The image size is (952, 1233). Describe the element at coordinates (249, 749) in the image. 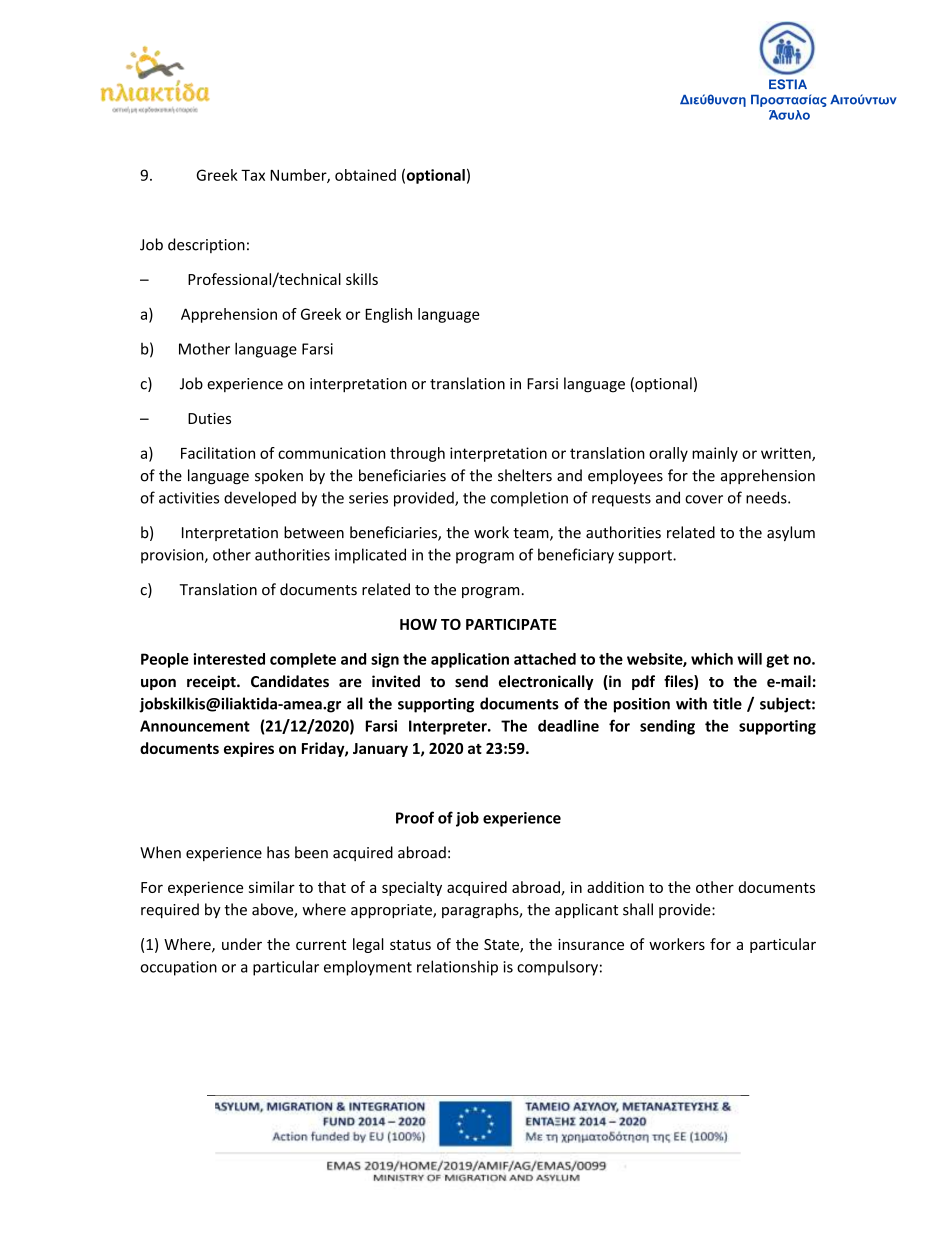

I see `expires` at that location.
